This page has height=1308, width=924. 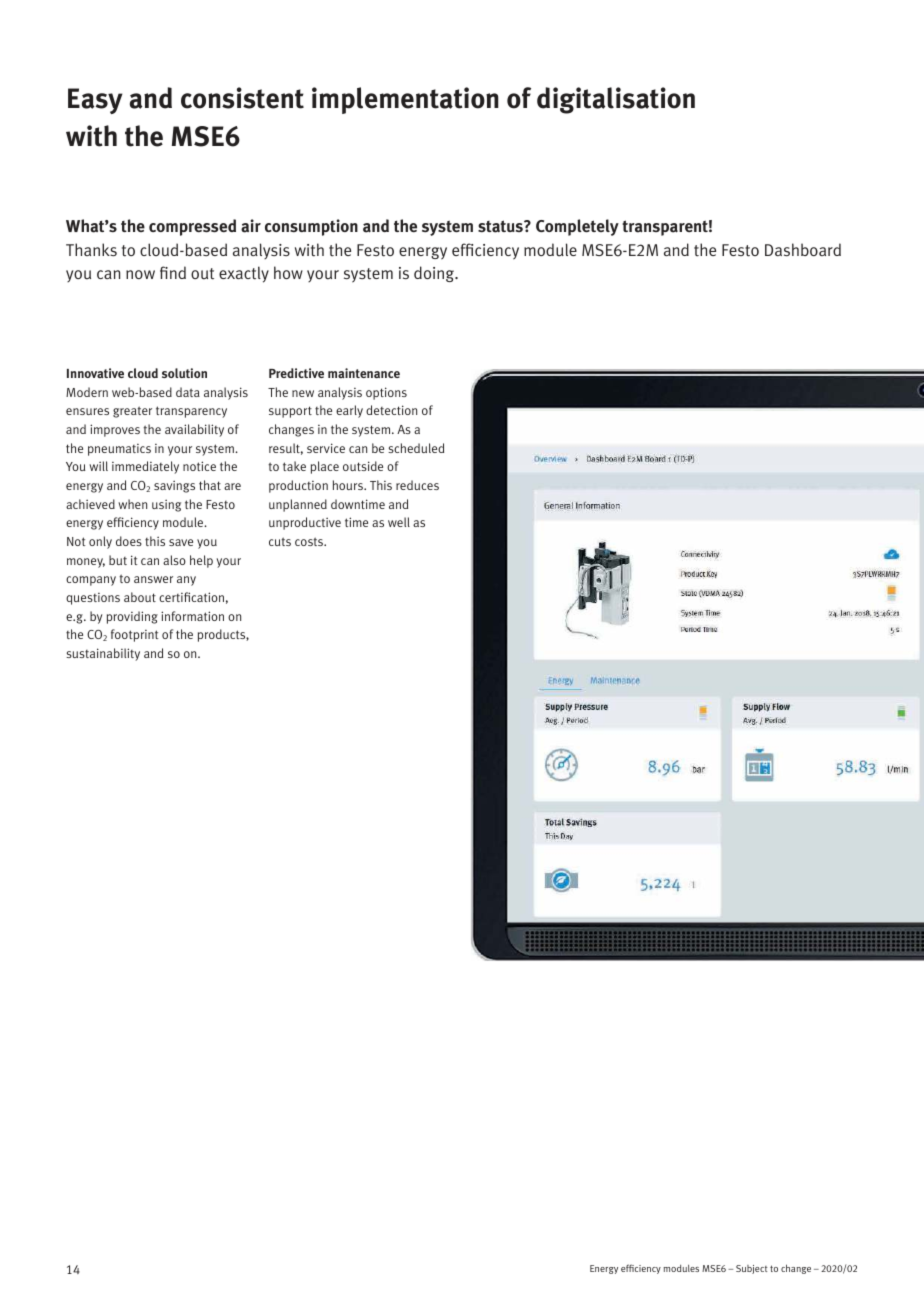 What do you see at coordinates (616, 100) in the page?
I see `digitalisation` at bounding box center [616, 100].
